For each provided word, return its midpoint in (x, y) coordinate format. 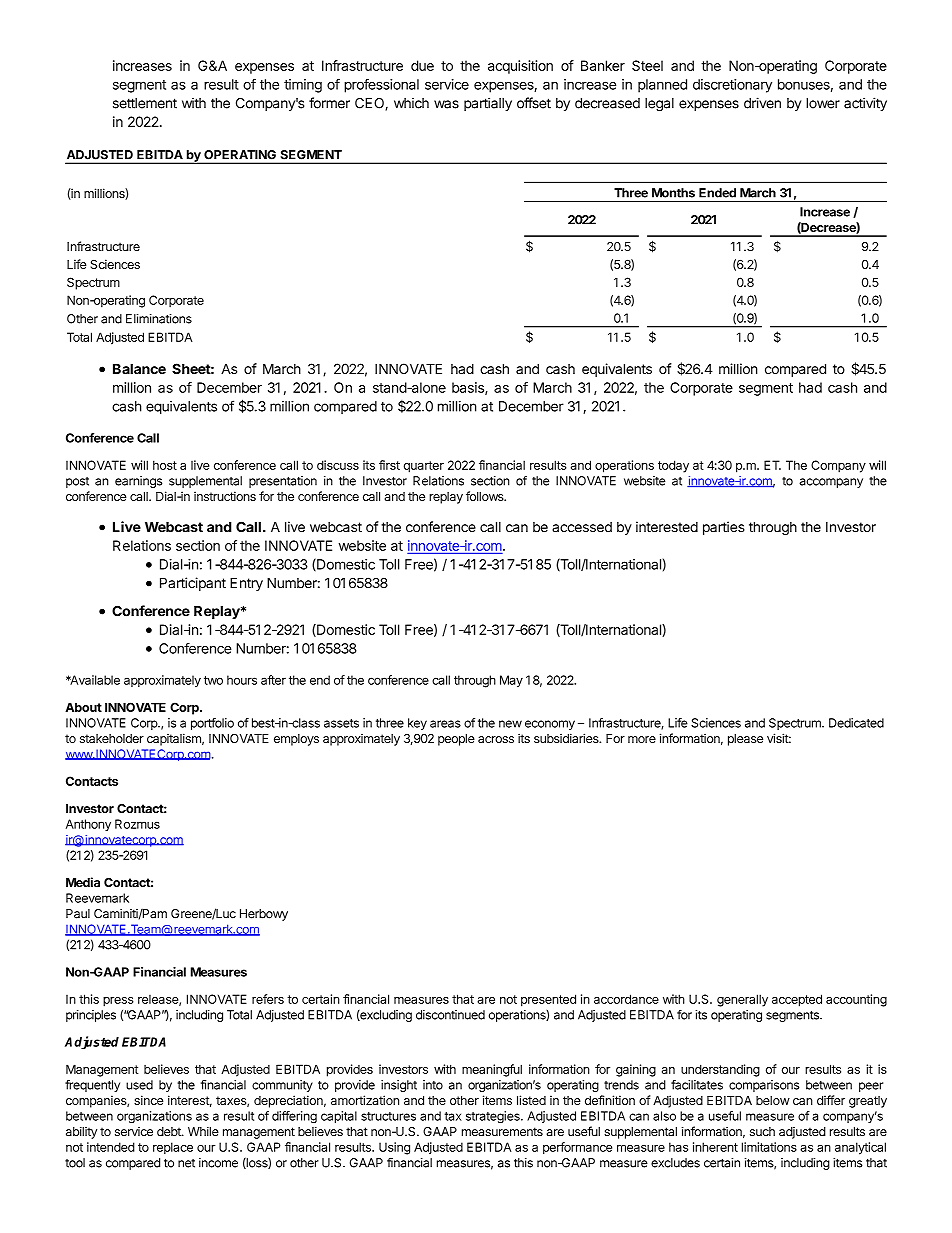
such (762, 1131)
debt (170, 1131)
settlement (145, 103)
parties (724, 528)
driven (762, 103)
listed (531, 1100)
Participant (193, 584)
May (511, 681)
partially (488, 104)
